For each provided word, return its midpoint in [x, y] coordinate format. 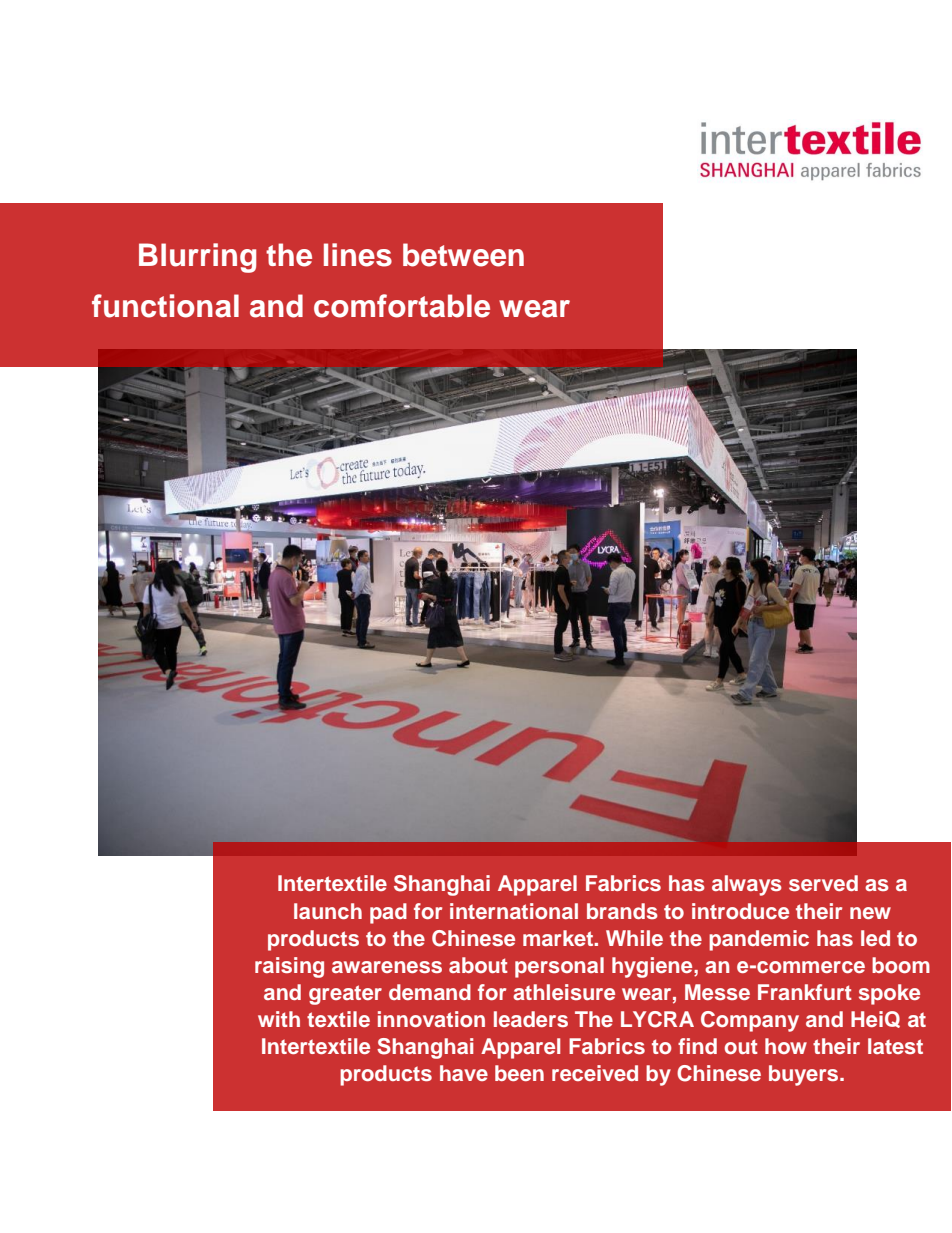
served [823, 883]
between [463, 255]
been [519, 1073]
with [279, 1019]
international [514, 911]
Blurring [197, 258]
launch [328, 911]
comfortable [402, 306]
